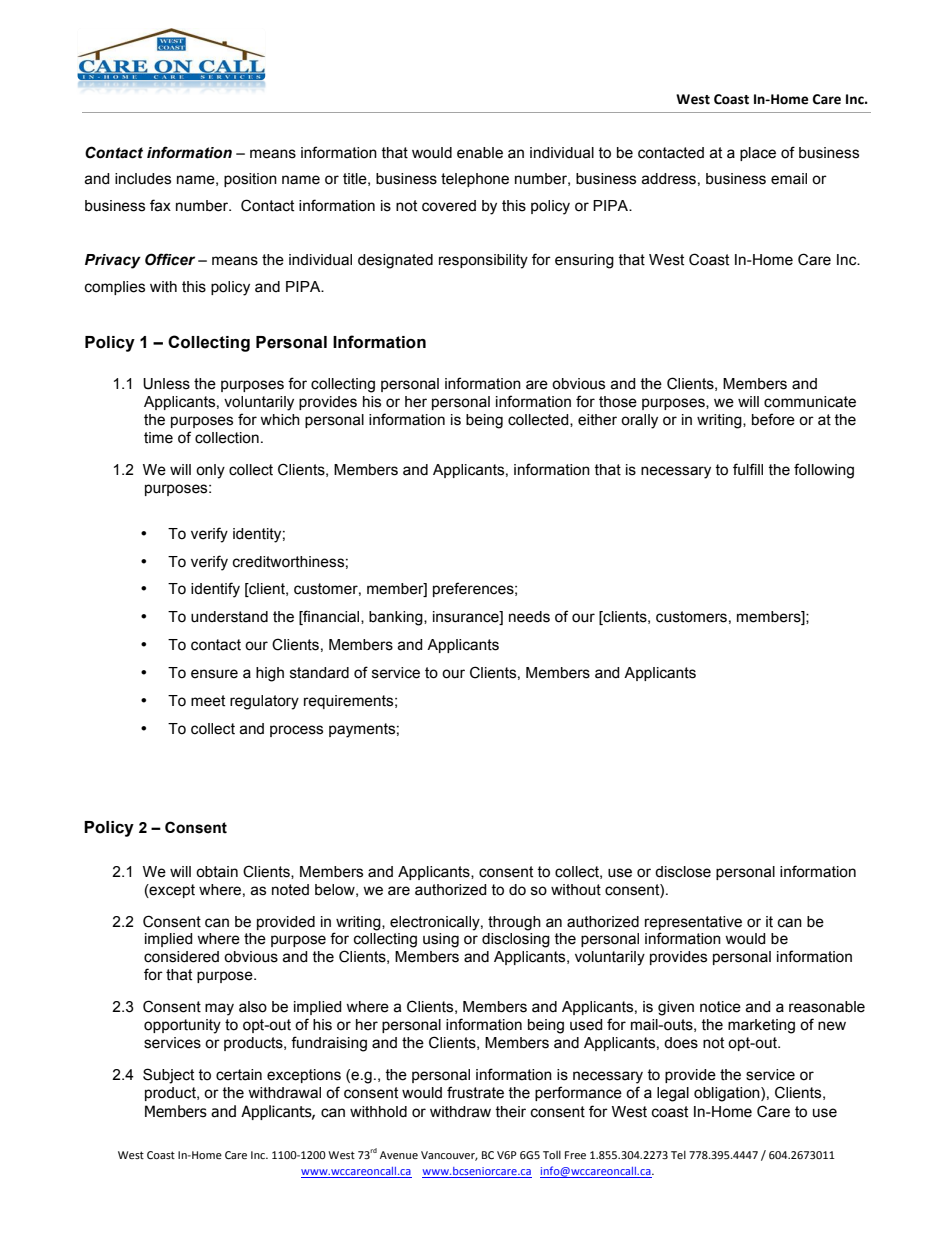 The height and width of the page is (1233, 952). Describe the element at coordinates (758, 154) in the page. I see `place` at that location.
